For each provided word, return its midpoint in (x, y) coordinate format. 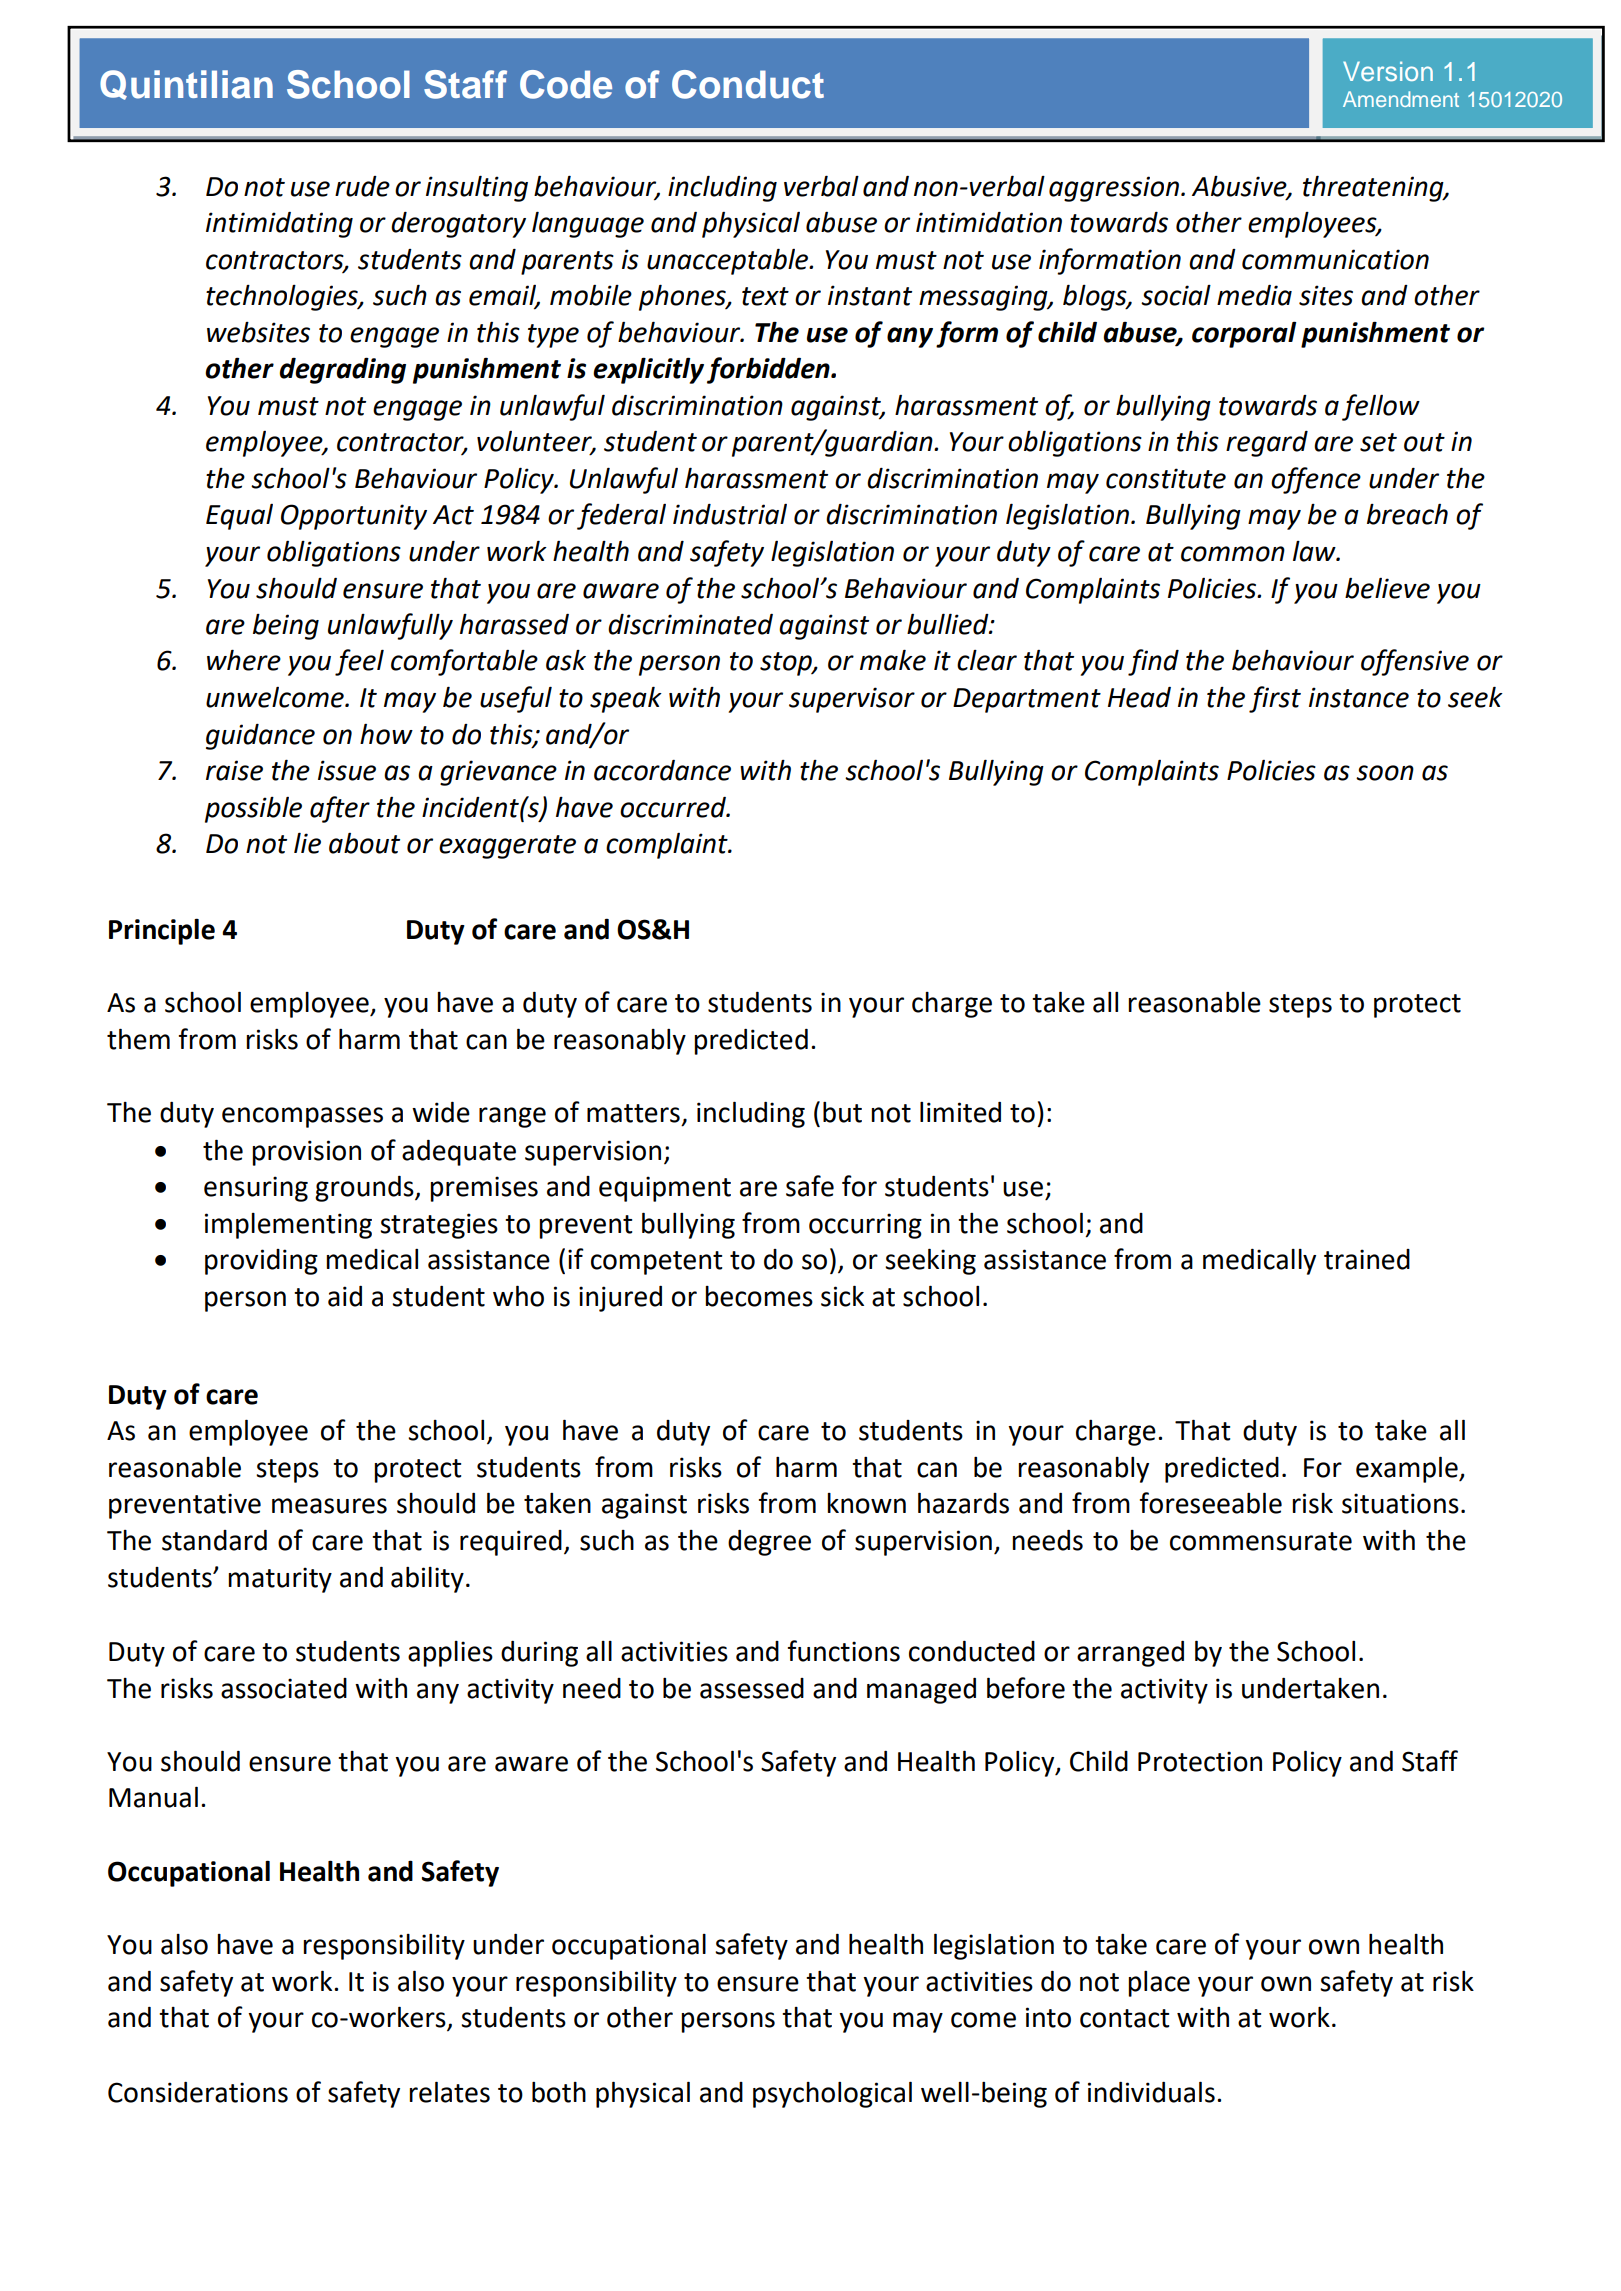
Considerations (198, 2092)
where (244, 660)
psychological (832, 2094)
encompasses (302, 1117)
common (1233, 554)
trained (1367, 1259)
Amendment (1401, 99)
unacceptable (729, 261)
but (842, 1112)
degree (769, 1543)
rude (362, 186)
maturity (280, 1580)
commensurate (1261, 1541)
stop (787, 664)
